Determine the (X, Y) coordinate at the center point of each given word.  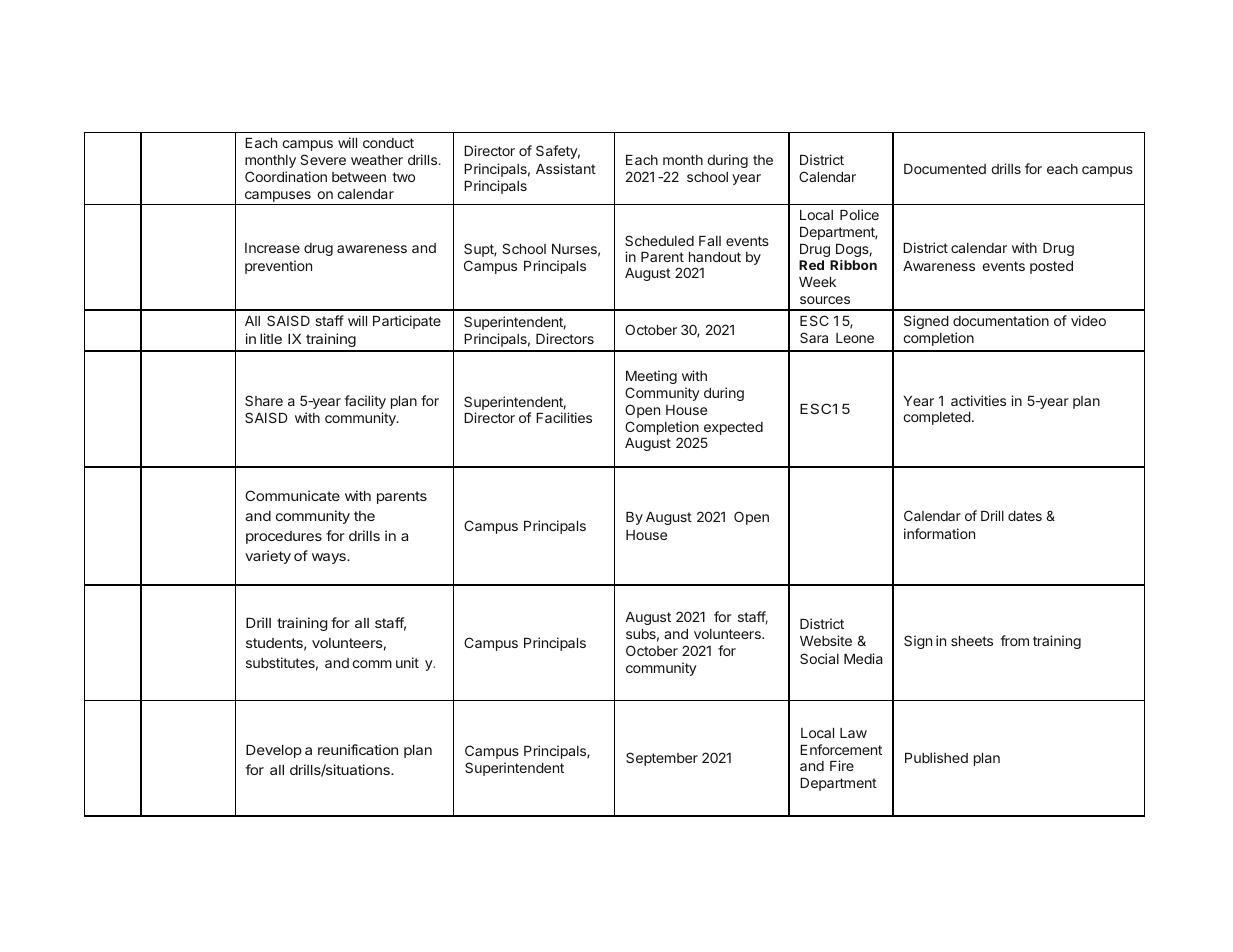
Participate (407, 322)
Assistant (566, 168)
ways (330, 558)
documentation (1001, 320)
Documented (945, 169)
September (662, 759)
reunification (358, 749)
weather (377, 160)
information (939, 533)
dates (1025, 516)
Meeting (651, 377)
